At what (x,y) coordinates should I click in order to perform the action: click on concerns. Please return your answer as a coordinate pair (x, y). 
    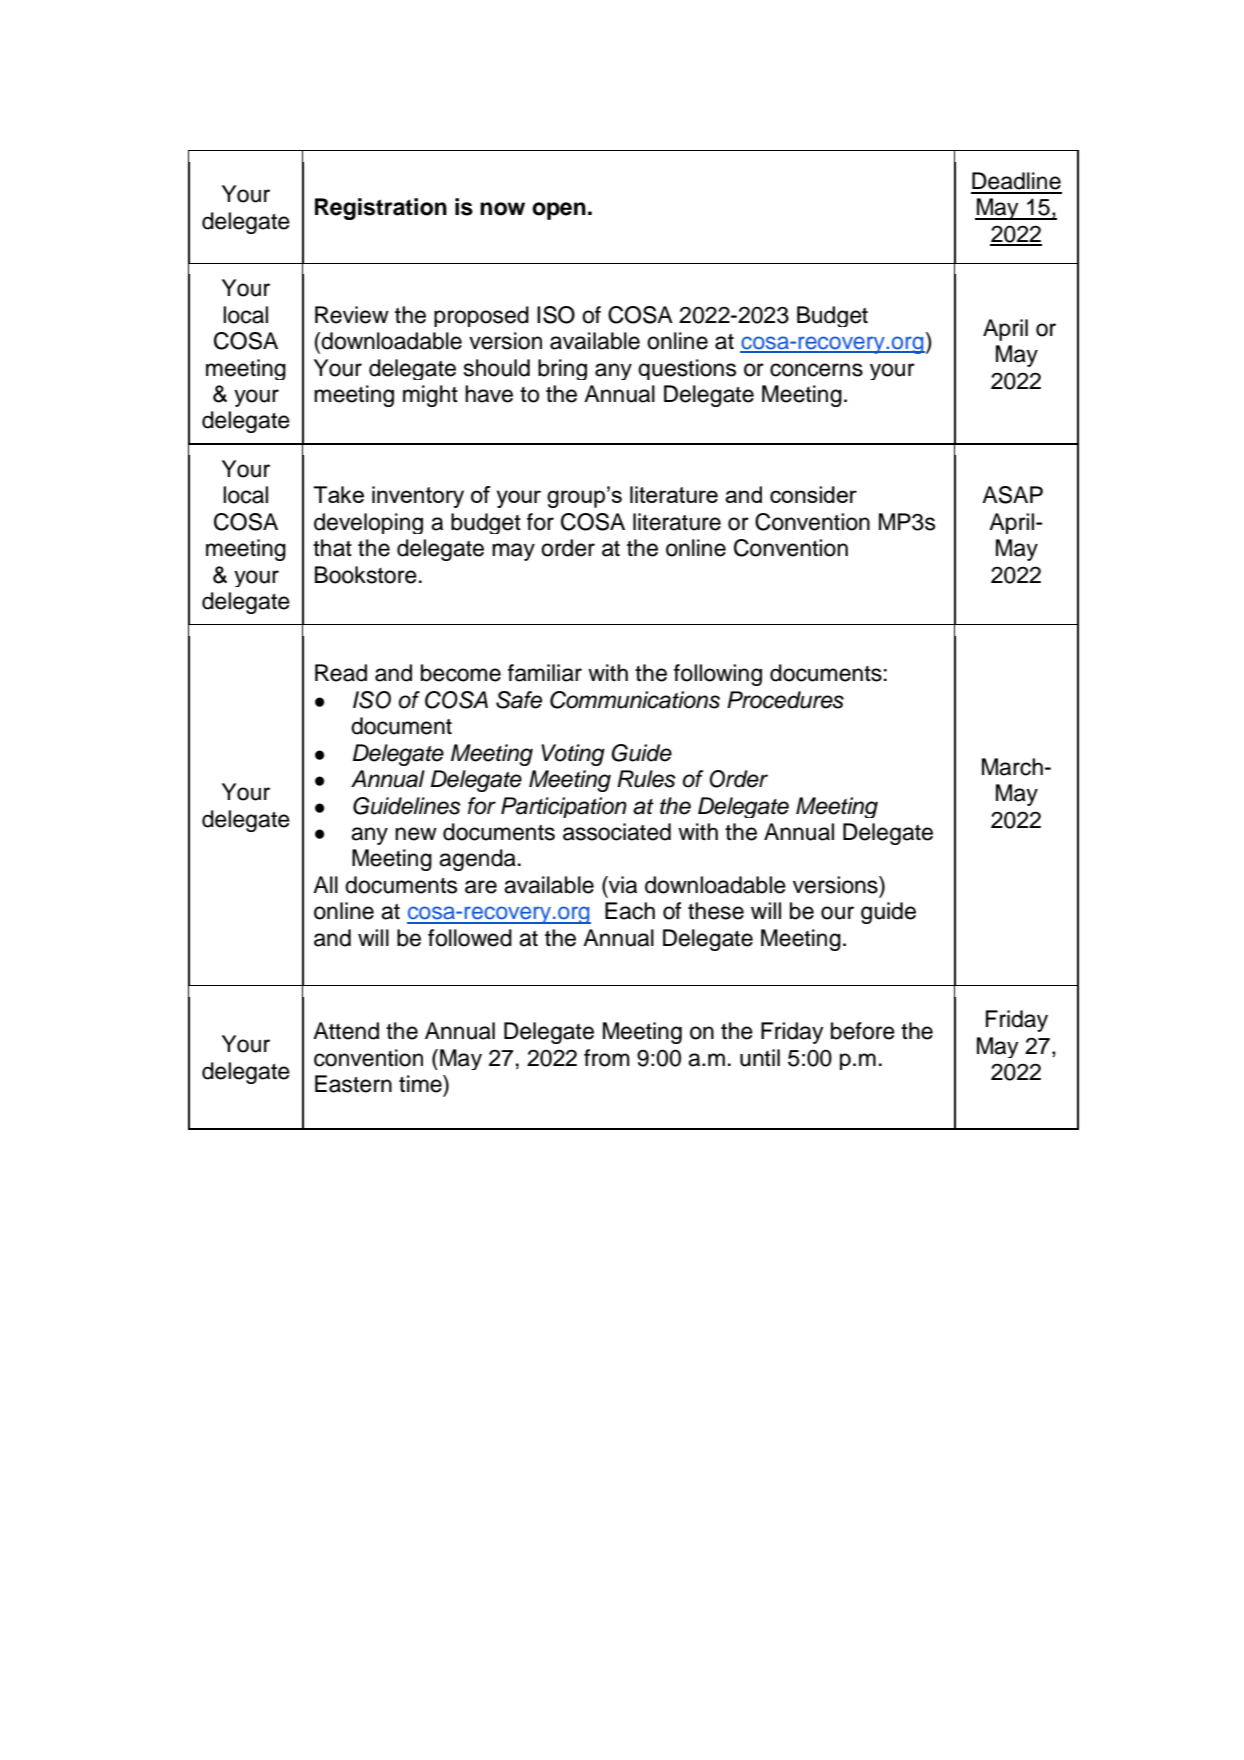
    Looking at the image, I should click on (816, 370).
